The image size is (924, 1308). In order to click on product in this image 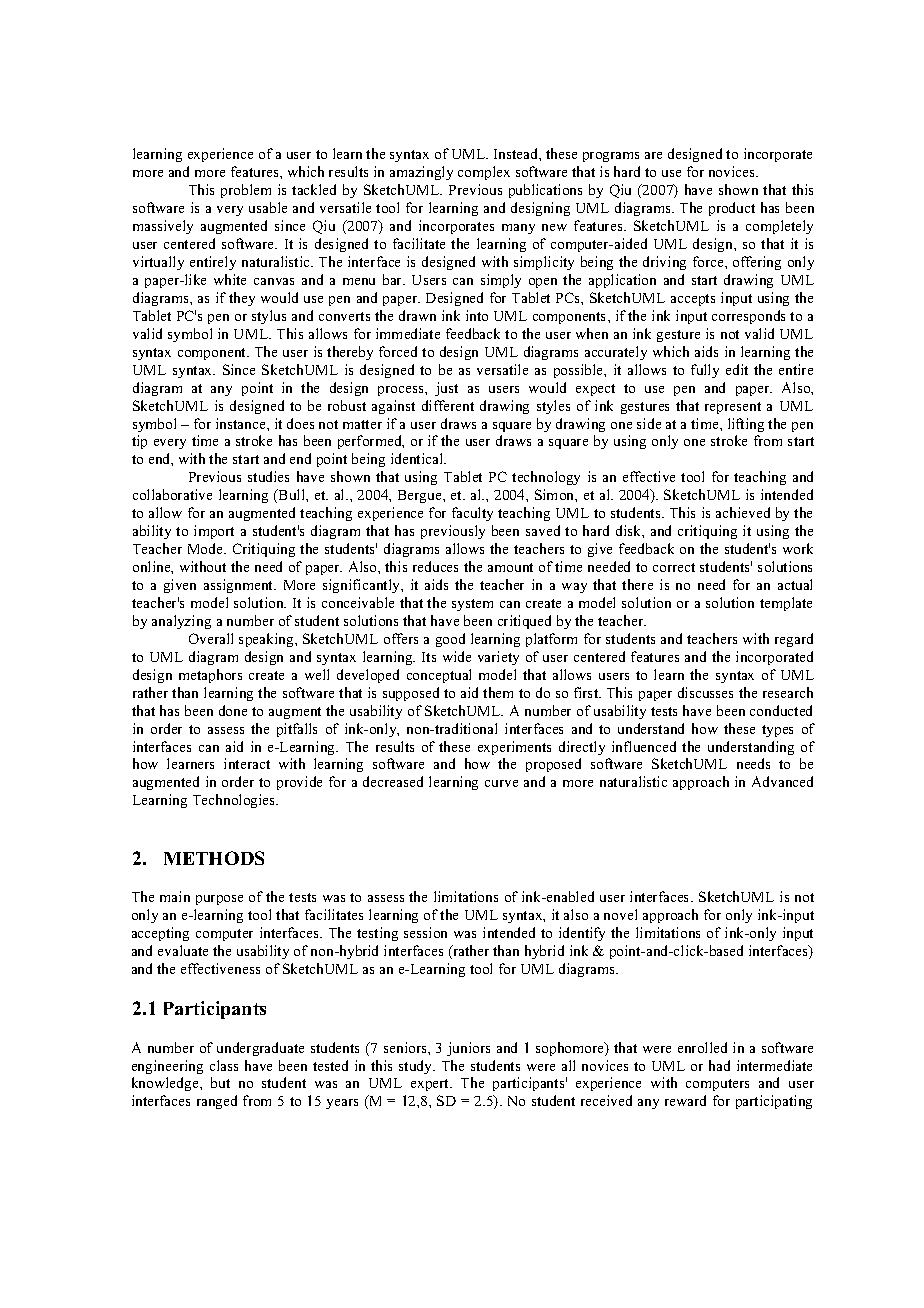, I will do `click(732, 209)`.
